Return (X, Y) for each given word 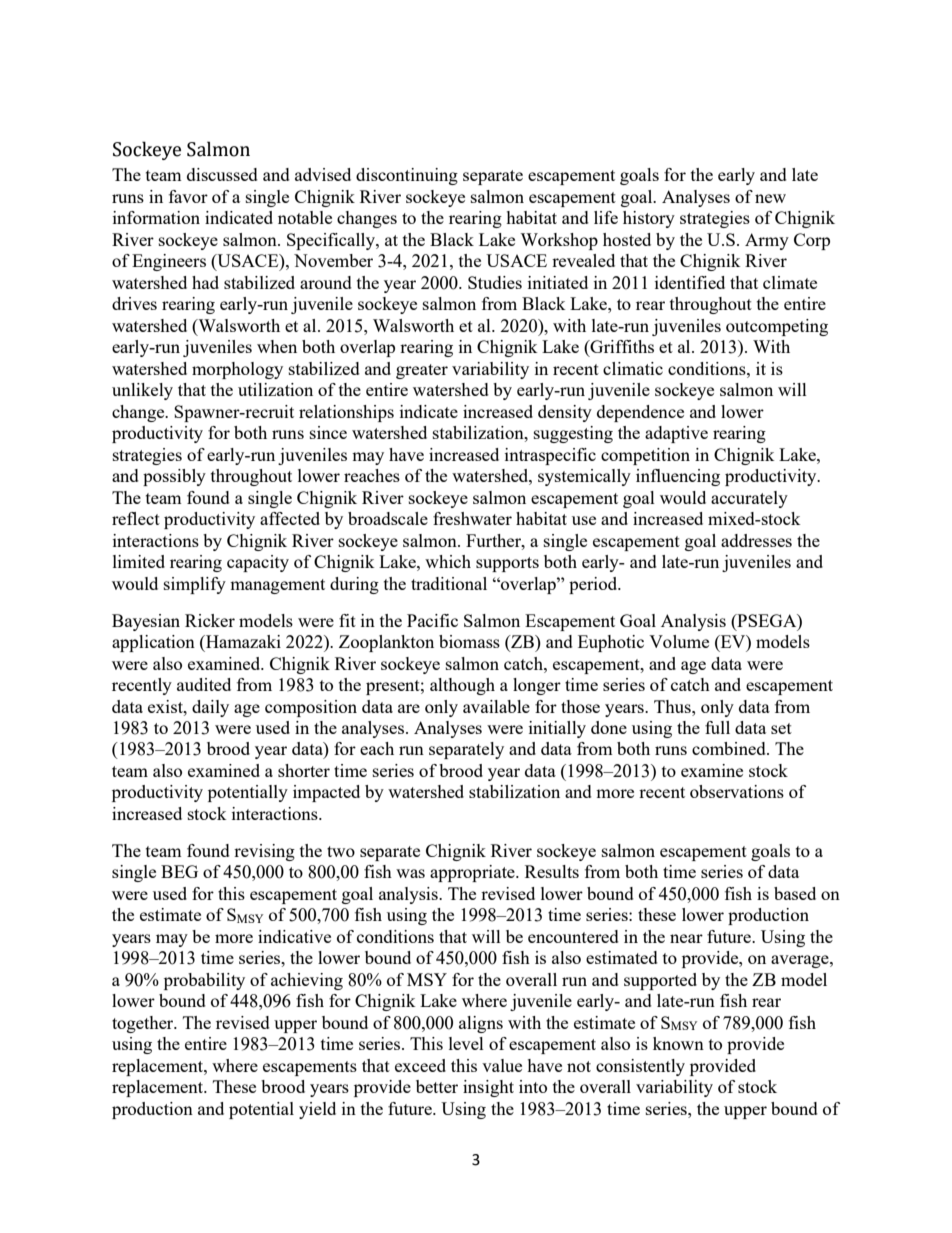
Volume (679, 641)
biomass (469, 641)
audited (204, 684)
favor (188, 196)
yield (317, 1110)
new (770, 198)
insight (488, 1088)
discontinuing (407, 176)
